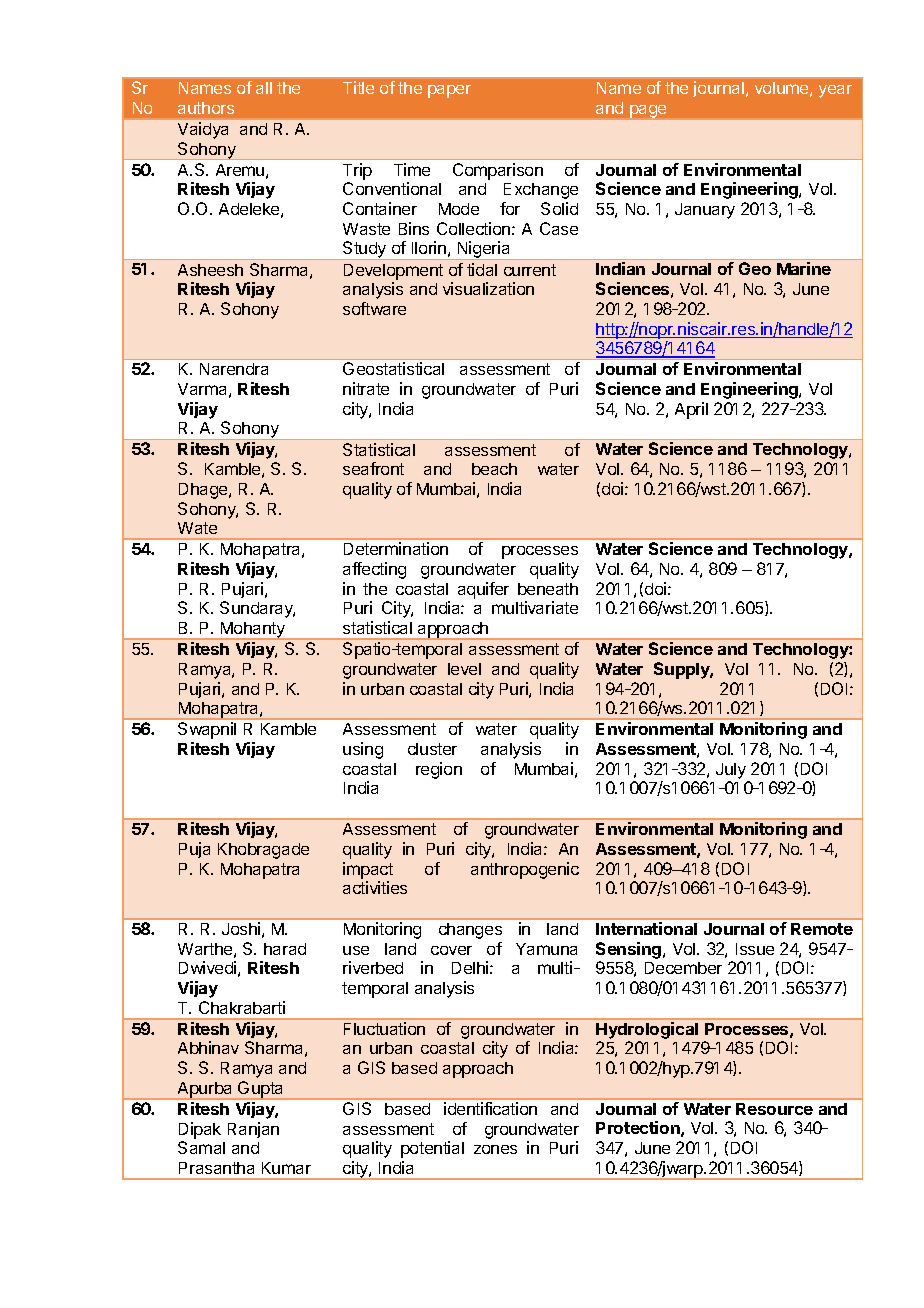  What do you see at coordinates (253, 631) in the screenshot?
I see `Mohanty` at bounding box center [253, 631].
